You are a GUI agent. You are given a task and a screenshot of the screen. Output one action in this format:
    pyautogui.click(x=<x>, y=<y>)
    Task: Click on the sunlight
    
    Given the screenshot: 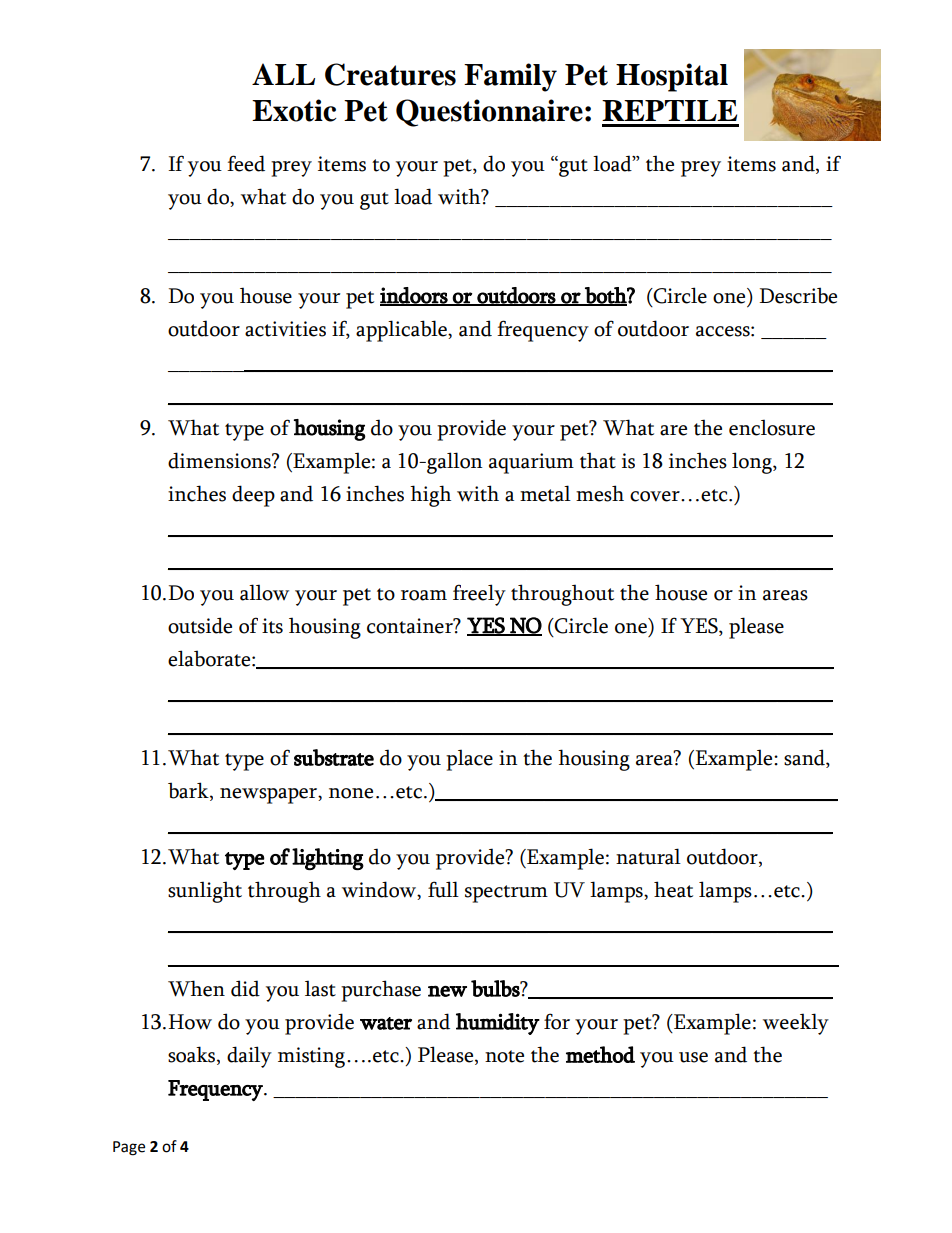 What is the action you would take?
    pyautogui.click(x=205, y=892)
